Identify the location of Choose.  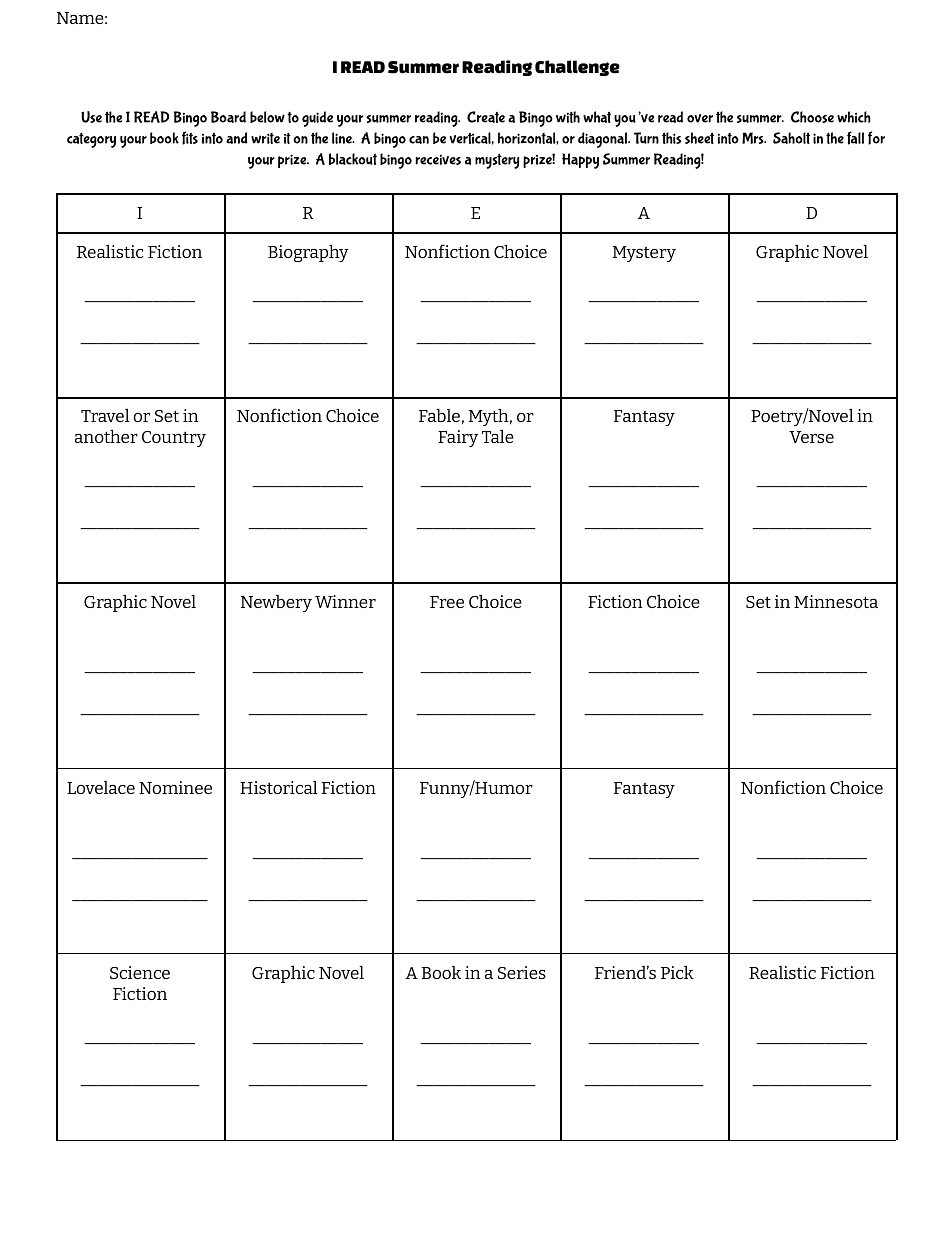
(812, 117).
